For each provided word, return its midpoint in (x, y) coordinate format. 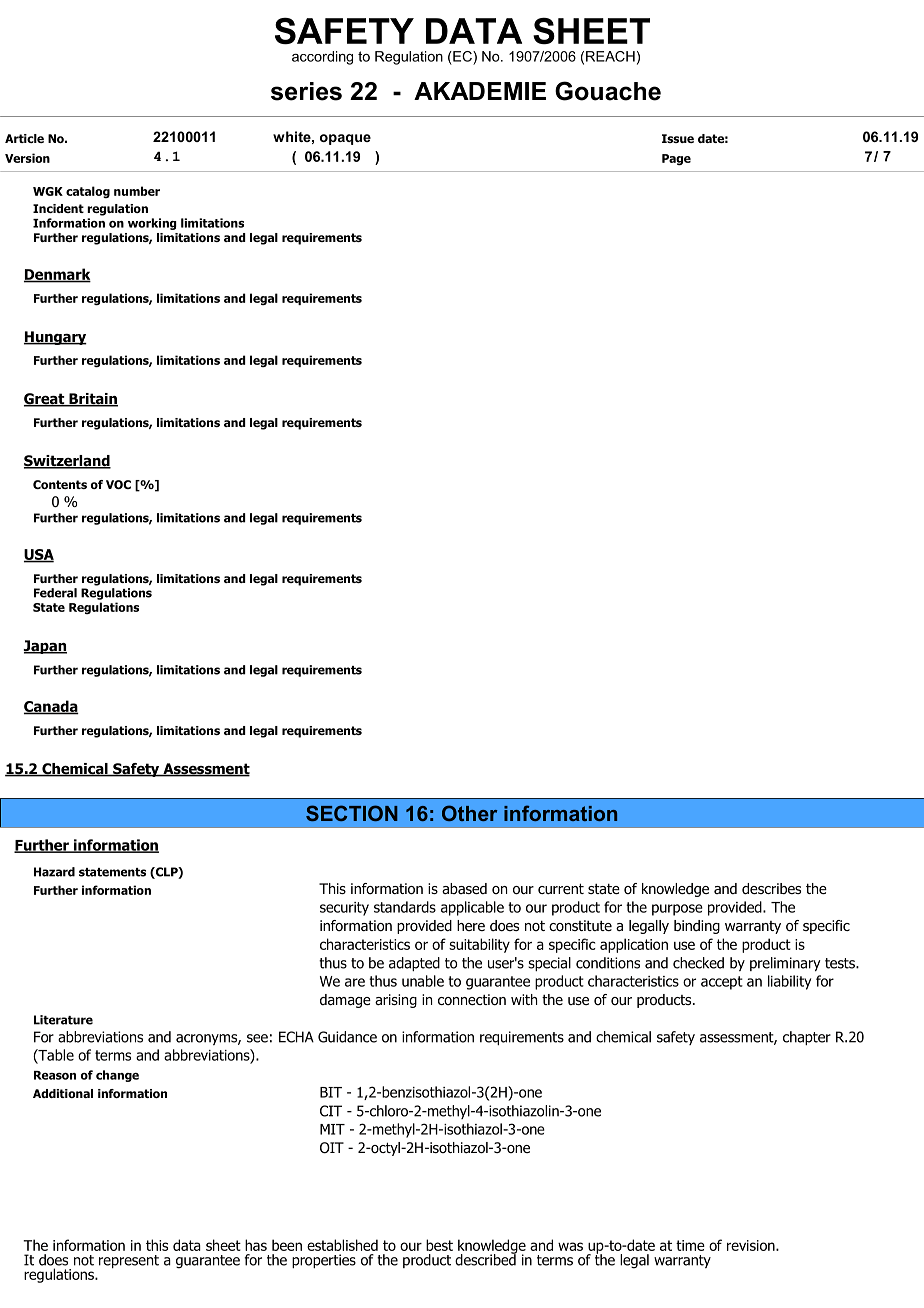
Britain (92, 400)
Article (24, 138)
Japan (45, 647)
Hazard (54, 872)
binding (697, 927)
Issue (678, 138)
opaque (345, 139)
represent (129, 1261)
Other (469, 813)
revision (752, 1245)
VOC (118, 484)
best (439, 1245)
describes (771, 889)
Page (676, 159)
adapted (414, 964)
